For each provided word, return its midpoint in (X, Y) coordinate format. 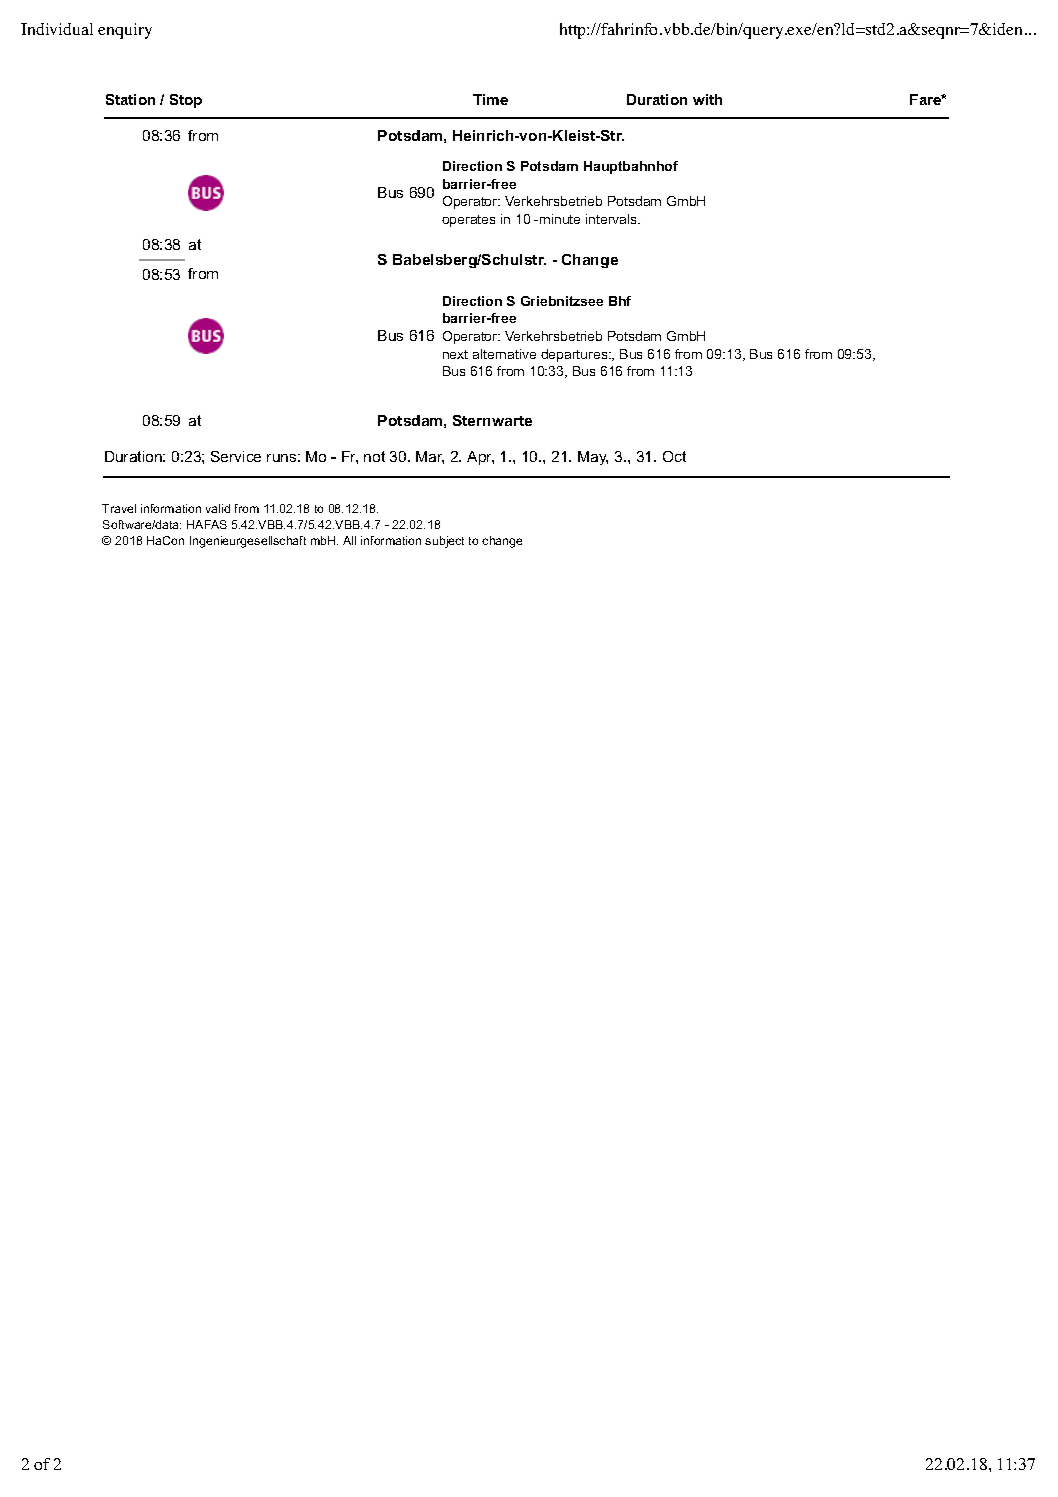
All (349, 540)
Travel (119, 508)
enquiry (125, 31)
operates (468, 221)
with (707, 99)
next (455, 354)
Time (490, 99)
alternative (504, 354)
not (374, 456)
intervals (613, 219)
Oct (674, 456)
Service (236, 456)
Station (130, 99)
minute (560, 219)
